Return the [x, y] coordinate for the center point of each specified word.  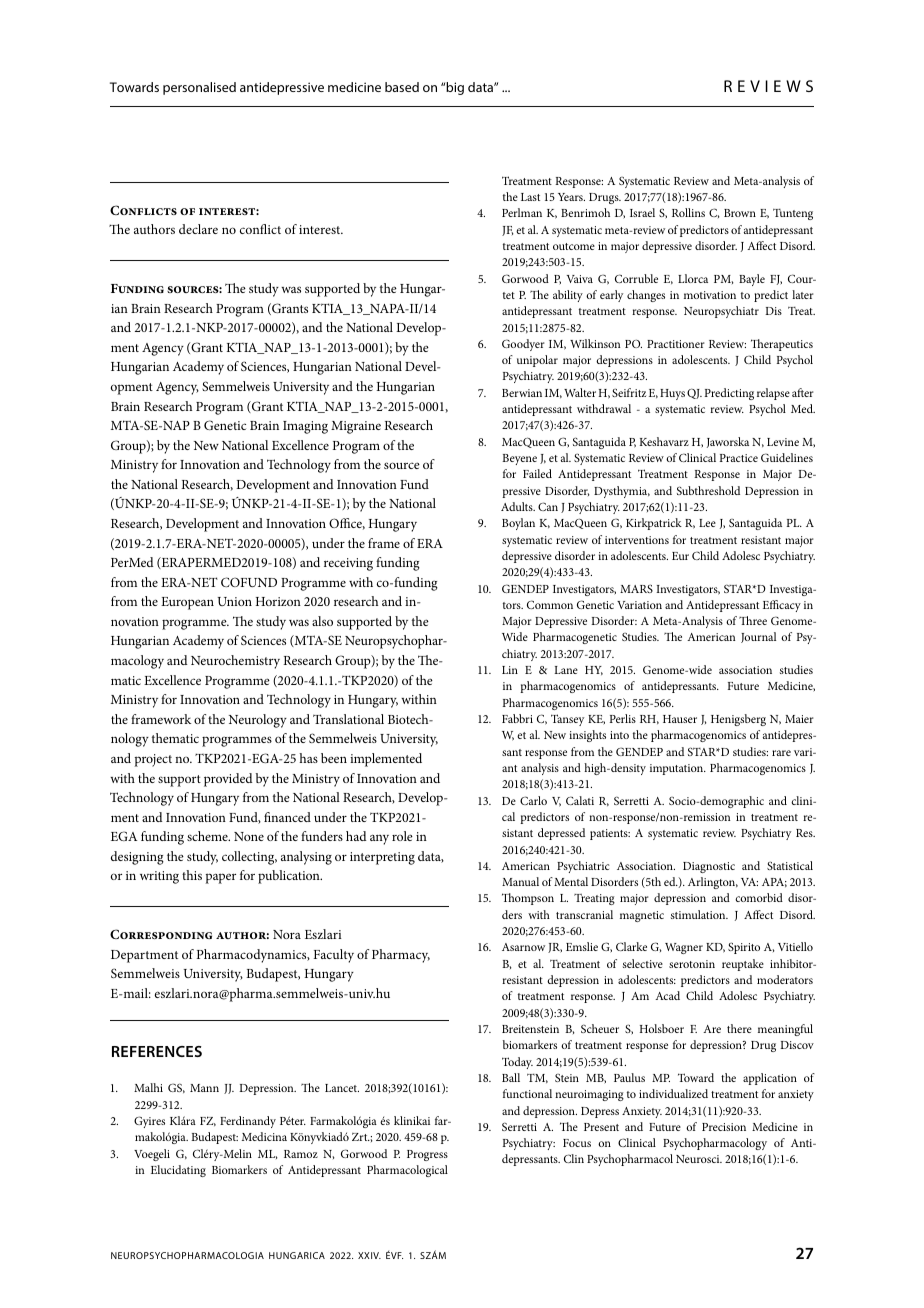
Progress [427, 1155]
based [402, 87]
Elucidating [178, 1171]
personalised [199, 88]
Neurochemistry [235, 662]
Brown [740, 213]
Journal [758, 637]
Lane [566, 670]
